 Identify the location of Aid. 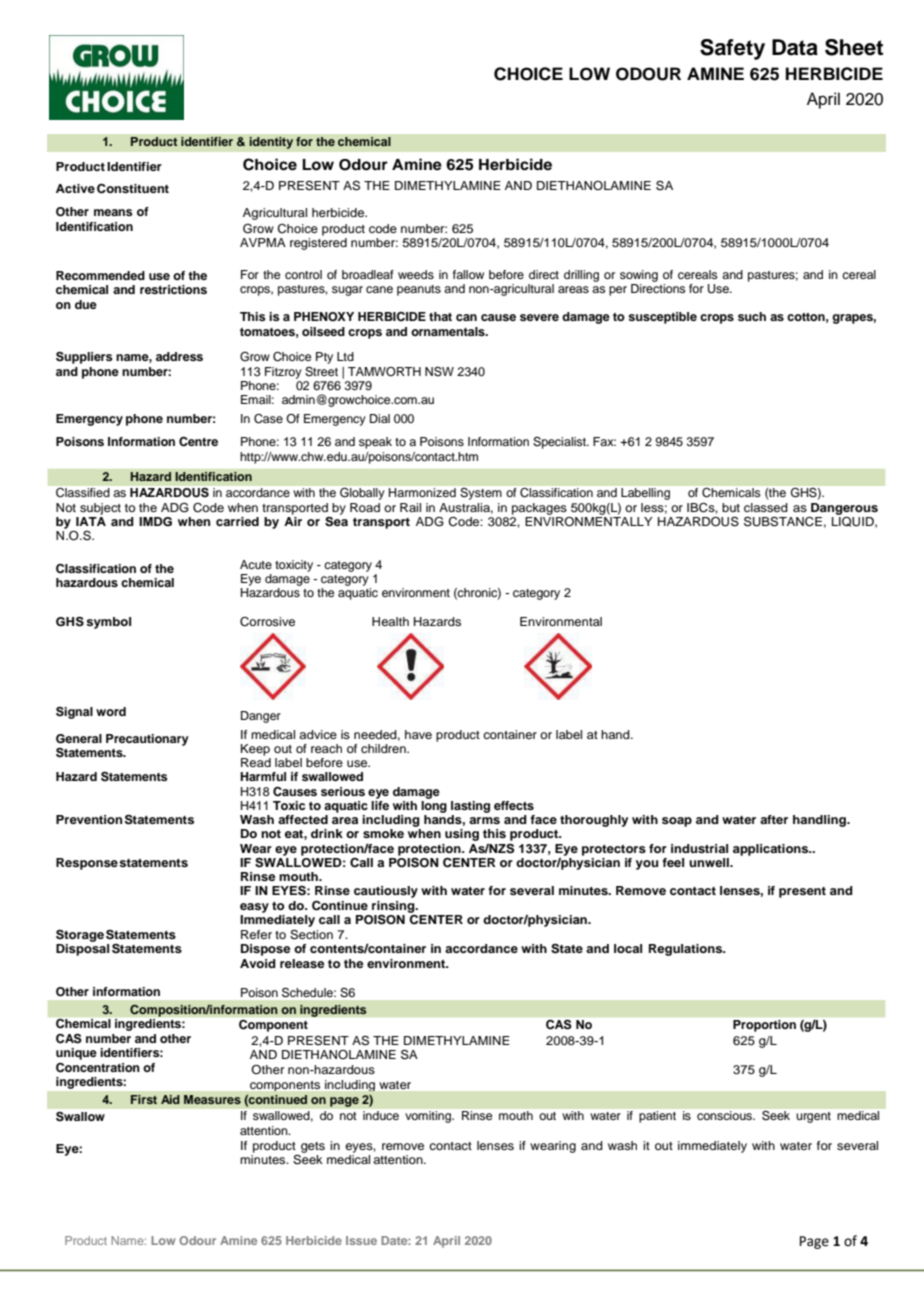
(170, 1099).
